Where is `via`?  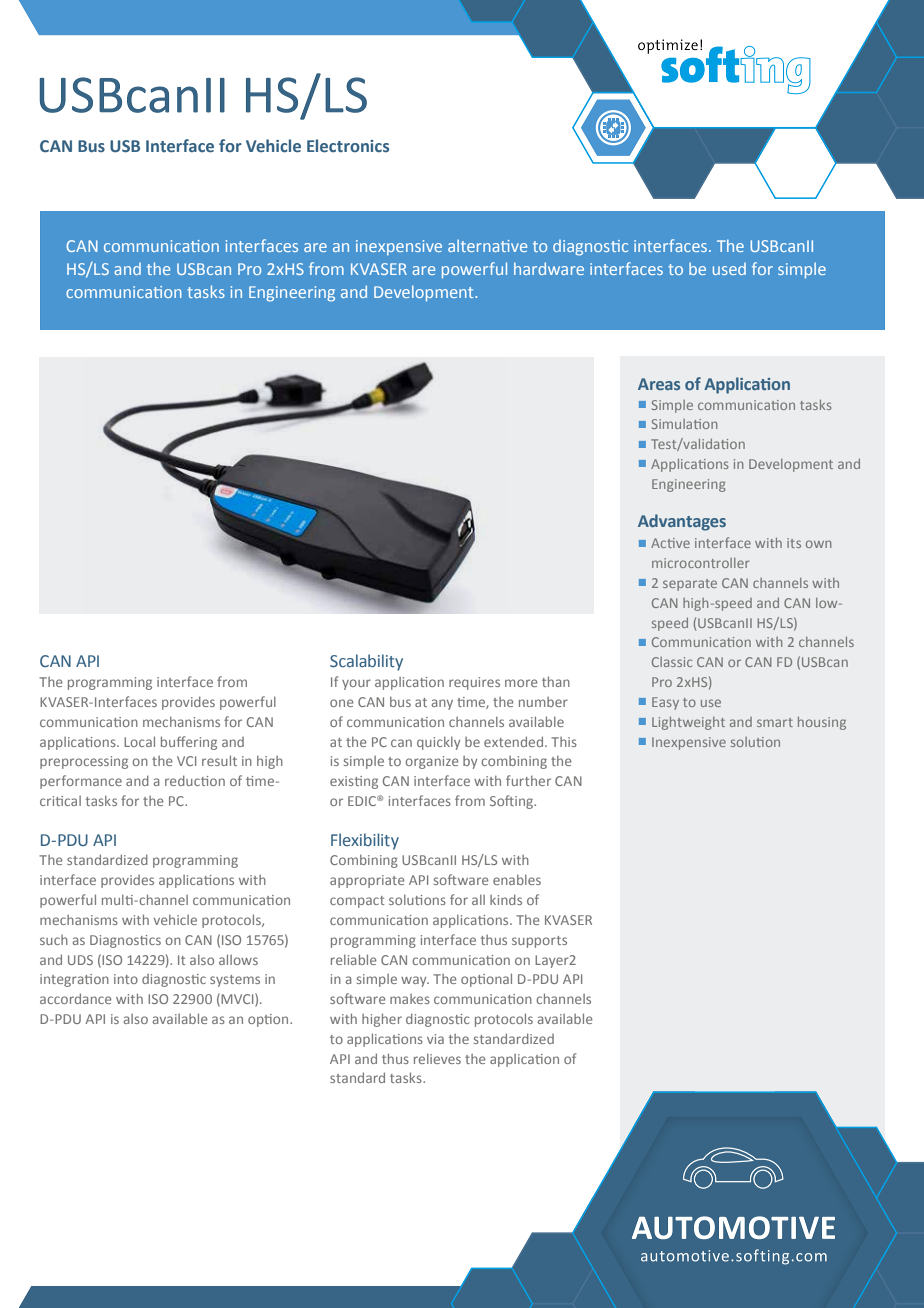 via is located at coordinates (435, 1039).
